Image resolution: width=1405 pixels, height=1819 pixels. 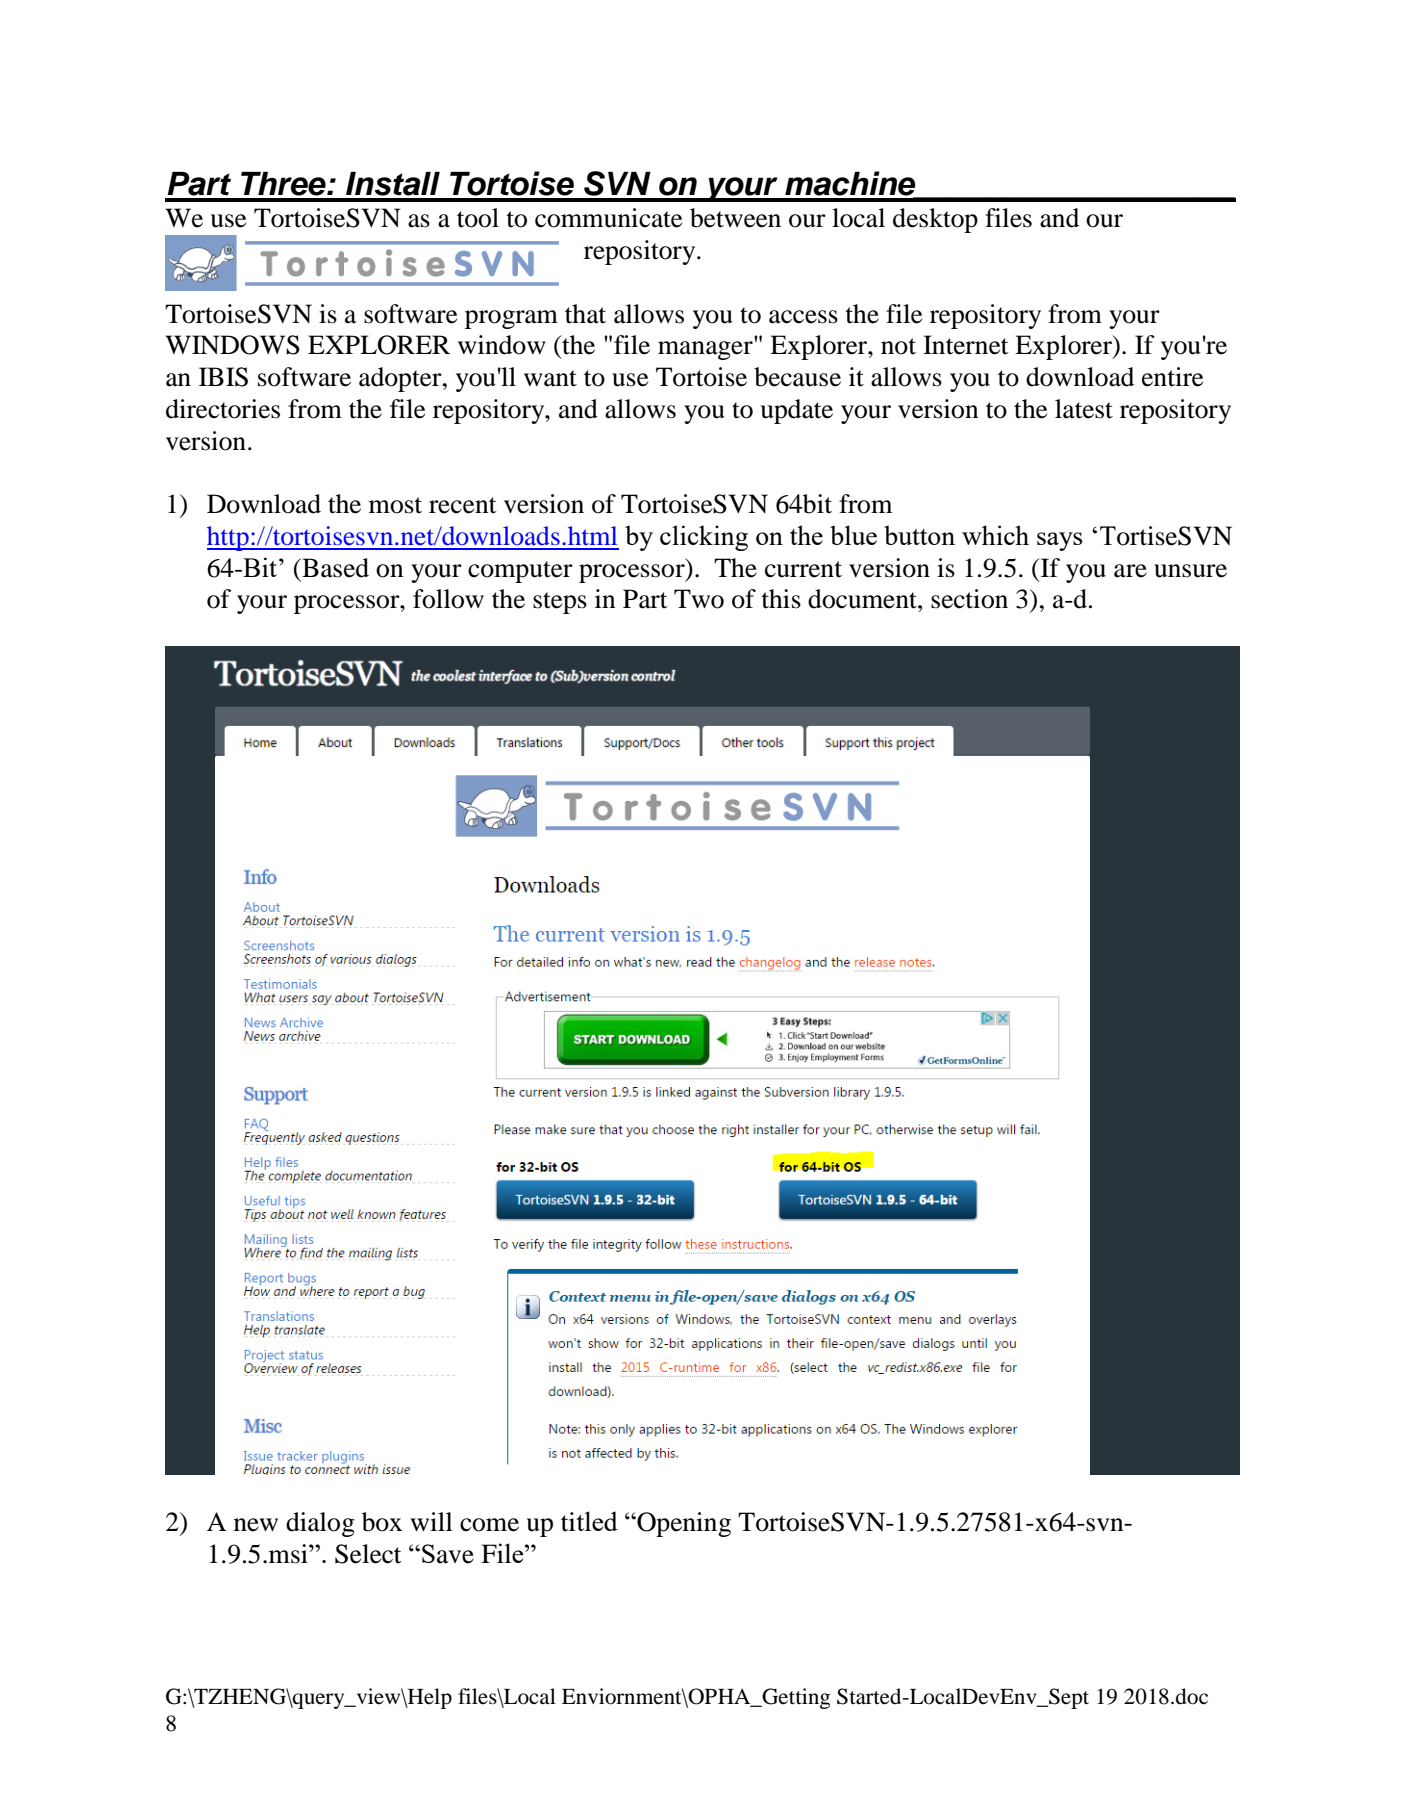 What do you see at coordinates (589, 1521) in the screenshot?
I see `titled` at bounding box center [589, 1521].
